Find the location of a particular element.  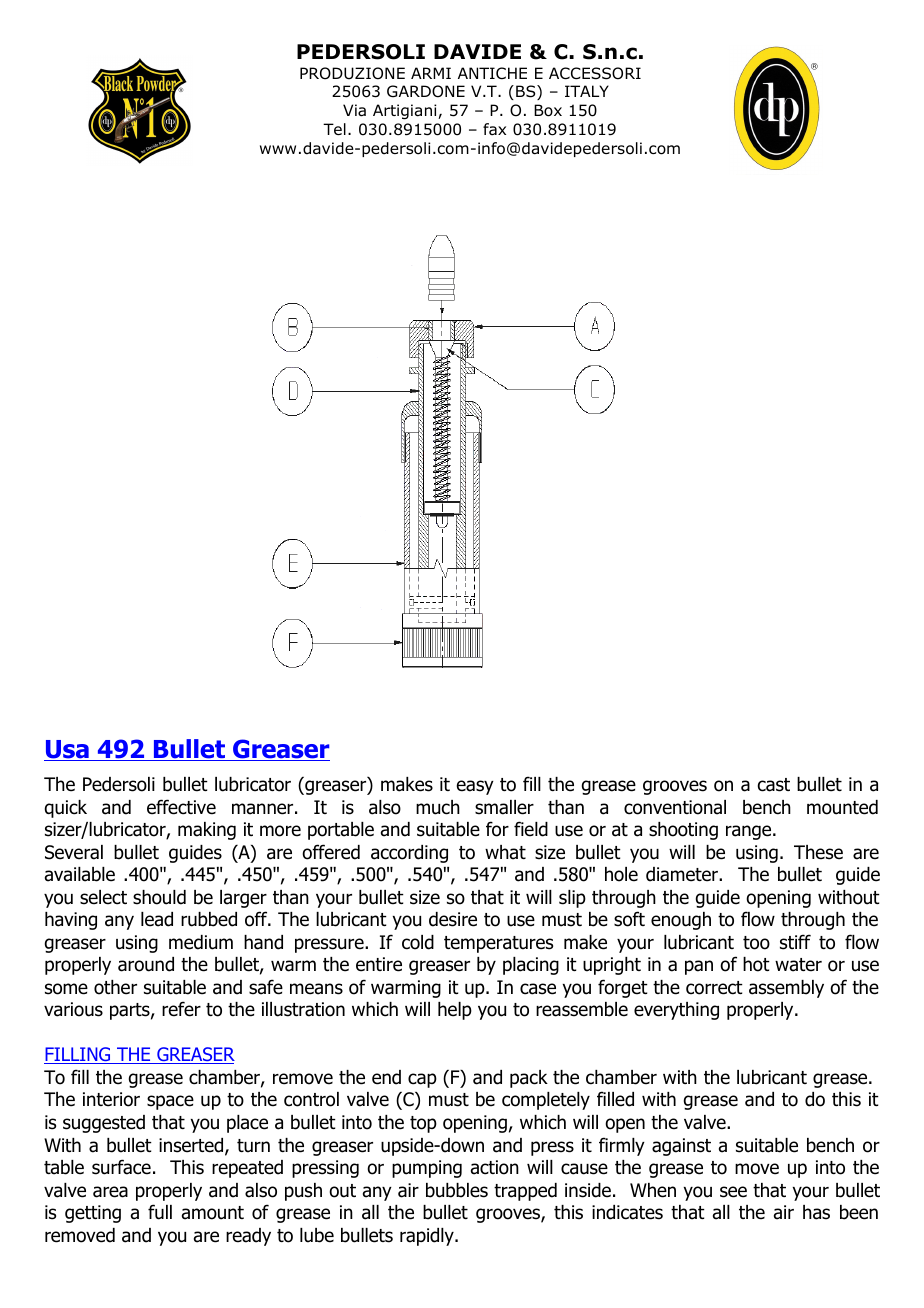

lead is located at coordinates (157, 919).
